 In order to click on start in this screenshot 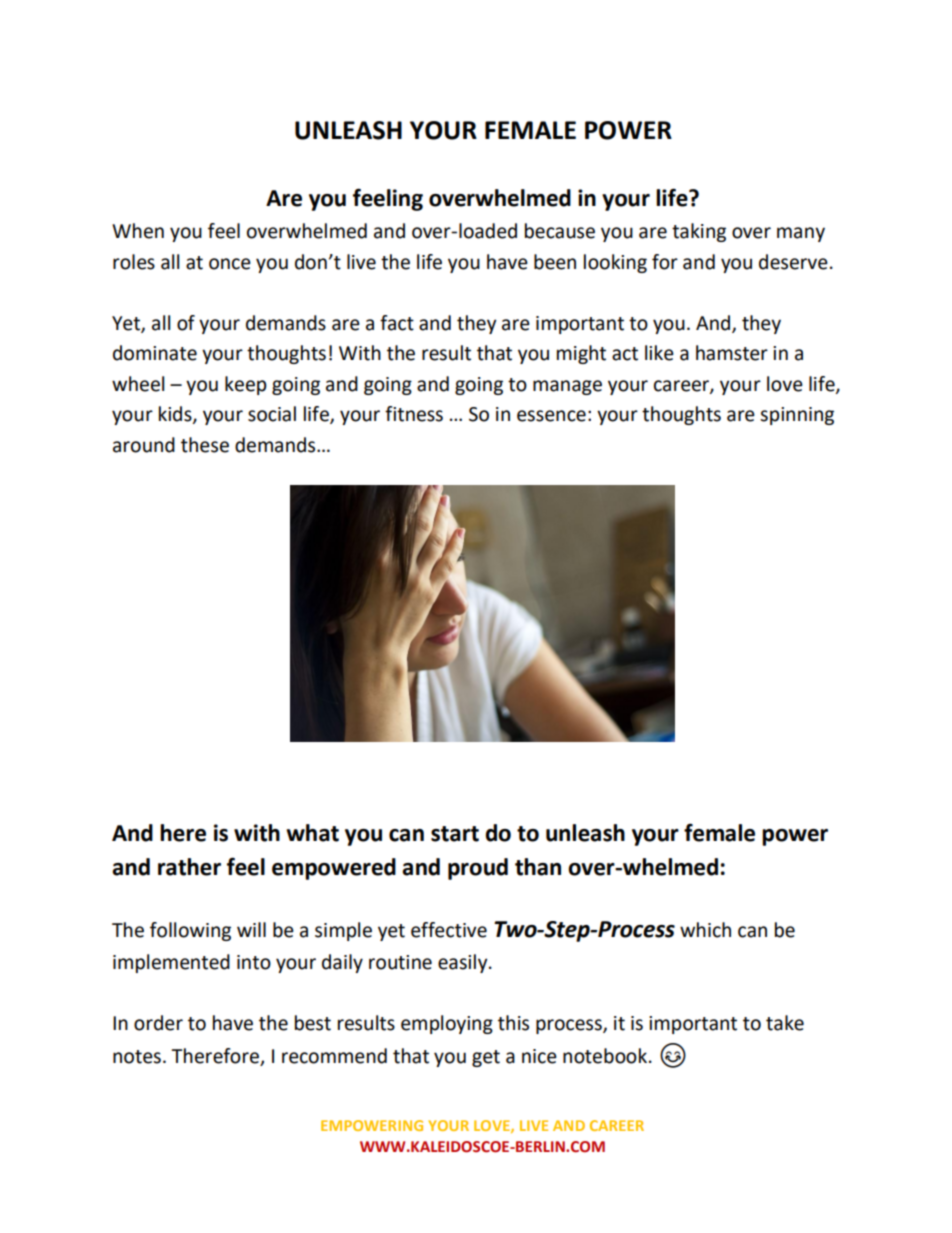, I will do `click(455, 834)`.
